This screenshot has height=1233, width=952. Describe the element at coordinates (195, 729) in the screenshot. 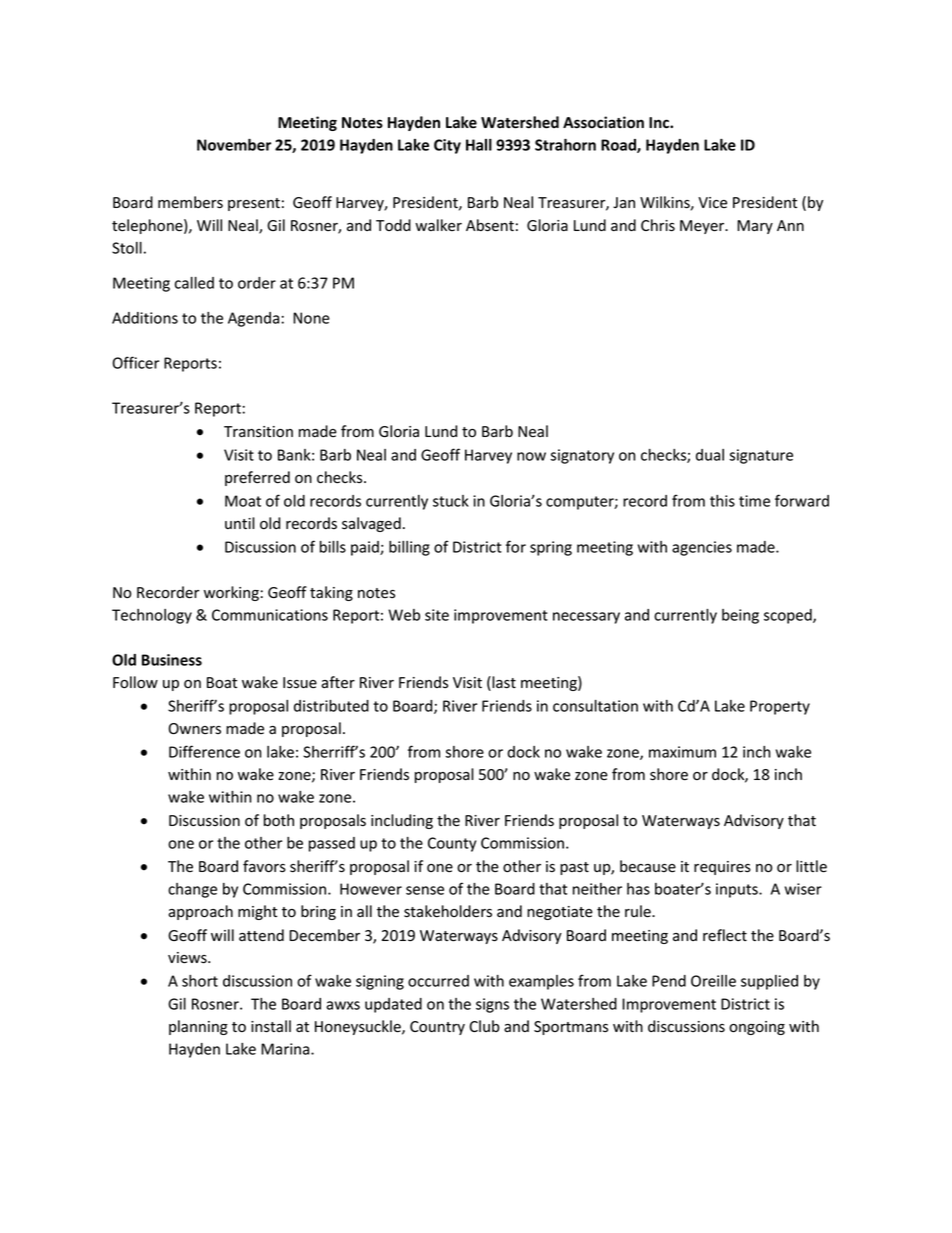

I see `Owners` at that location.
